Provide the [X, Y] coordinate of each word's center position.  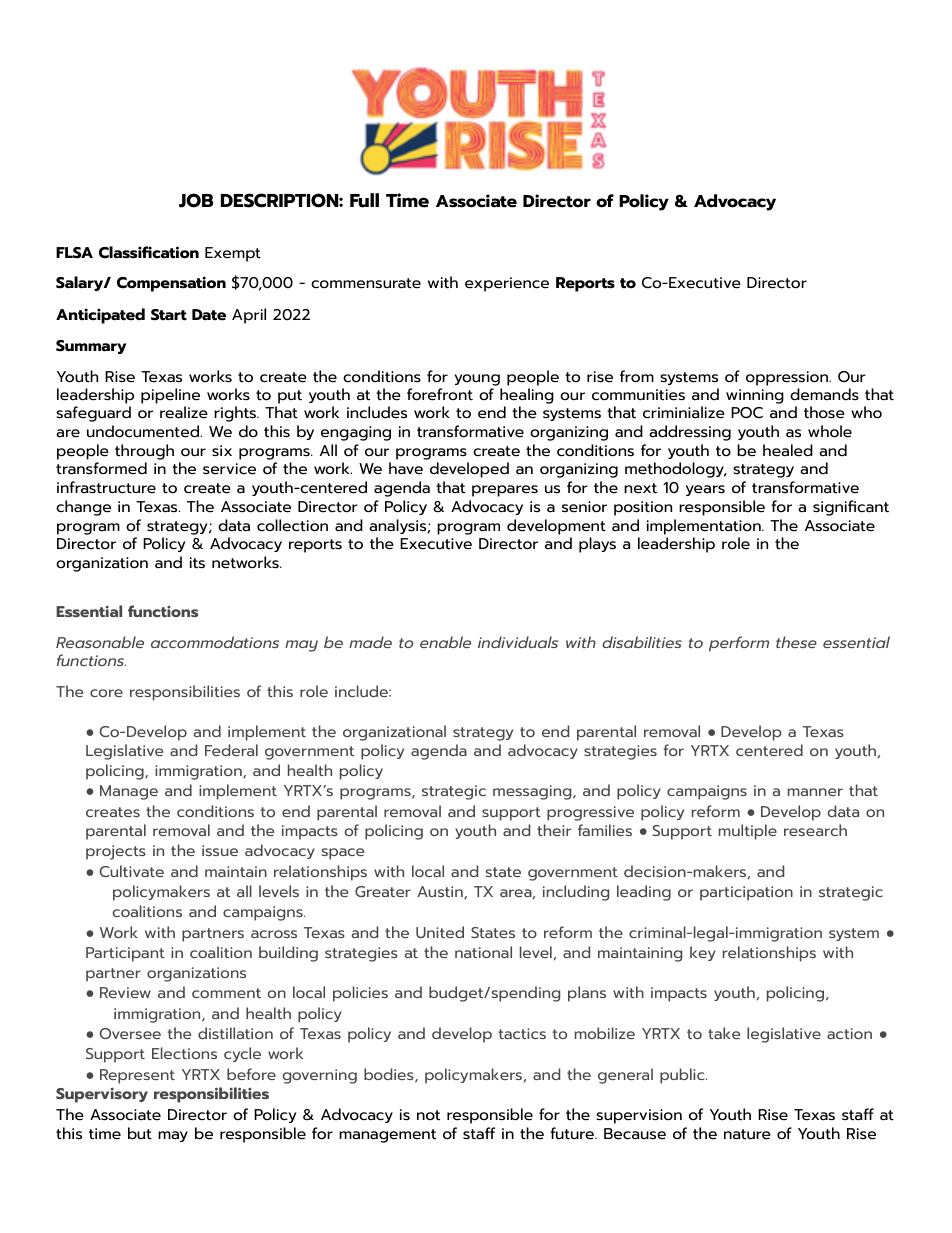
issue [220, 850]
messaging [533, 792]
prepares [505, 491]
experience [507, 284]
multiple [748, 832]
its [197, 563]
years [705, 490]
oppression [788, 378]
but [140, 1133]
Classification [149, 252]
